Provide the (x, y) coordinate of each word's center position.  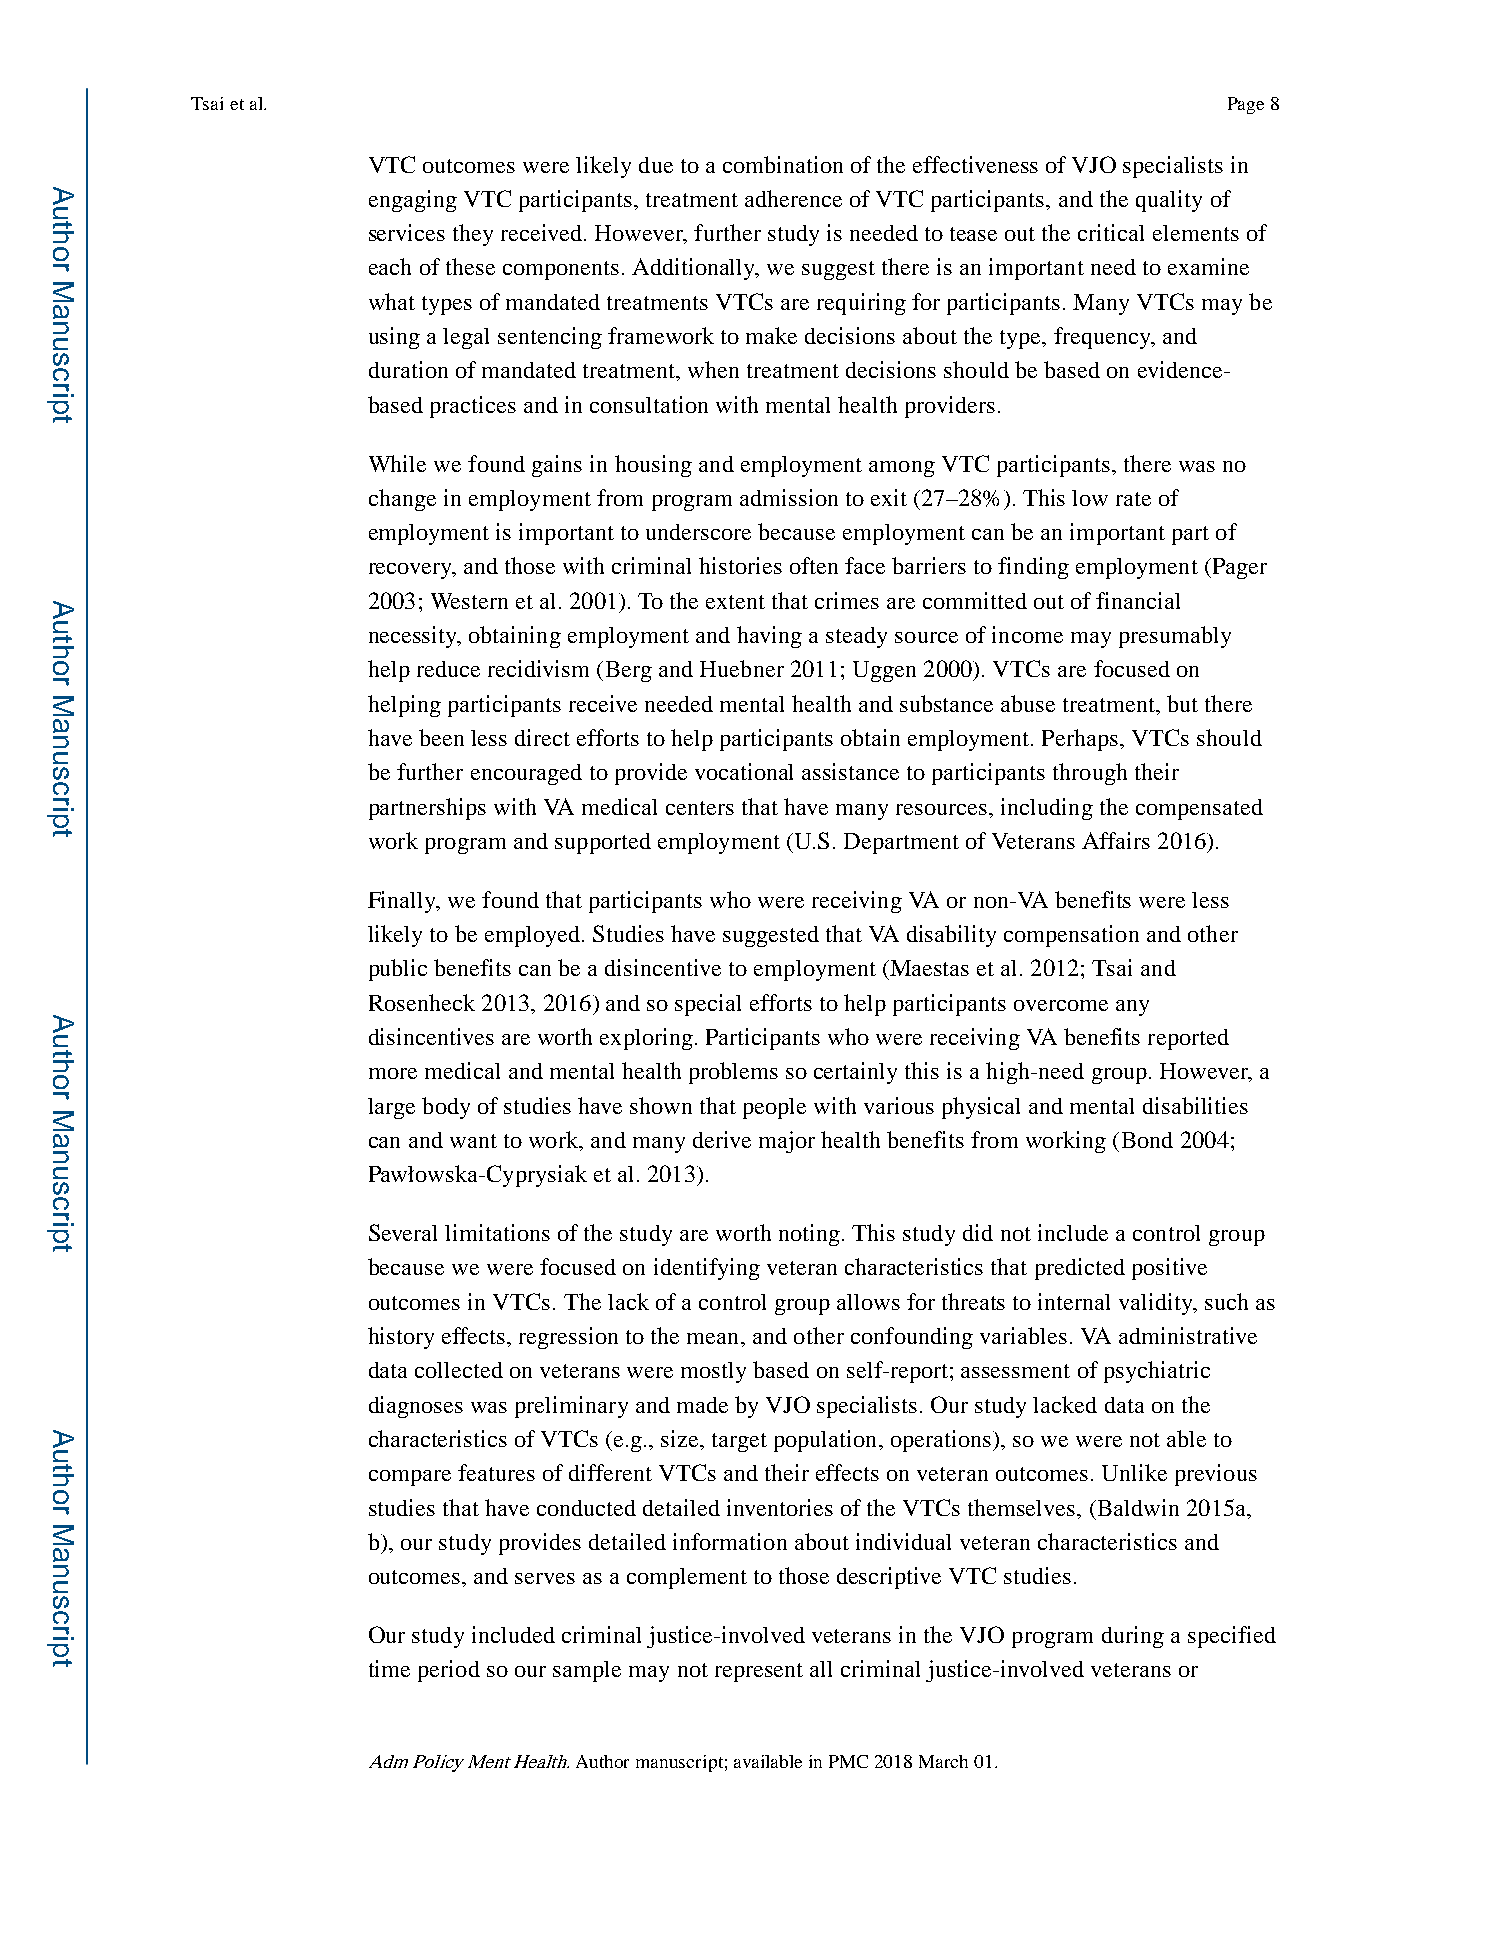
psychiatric (1157, 1372)
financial (1138, 600)
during (1133, 1637)
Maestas (928, 968)
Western (469, 601)
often (814, 565)
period (449, 1671)
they (473, 235)
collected (459, 1370)
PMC (848, 1761)
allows (868, 1302)
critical (1111, 232)
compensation (1071, 936)
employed (532, 936)
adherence (793, 198)
